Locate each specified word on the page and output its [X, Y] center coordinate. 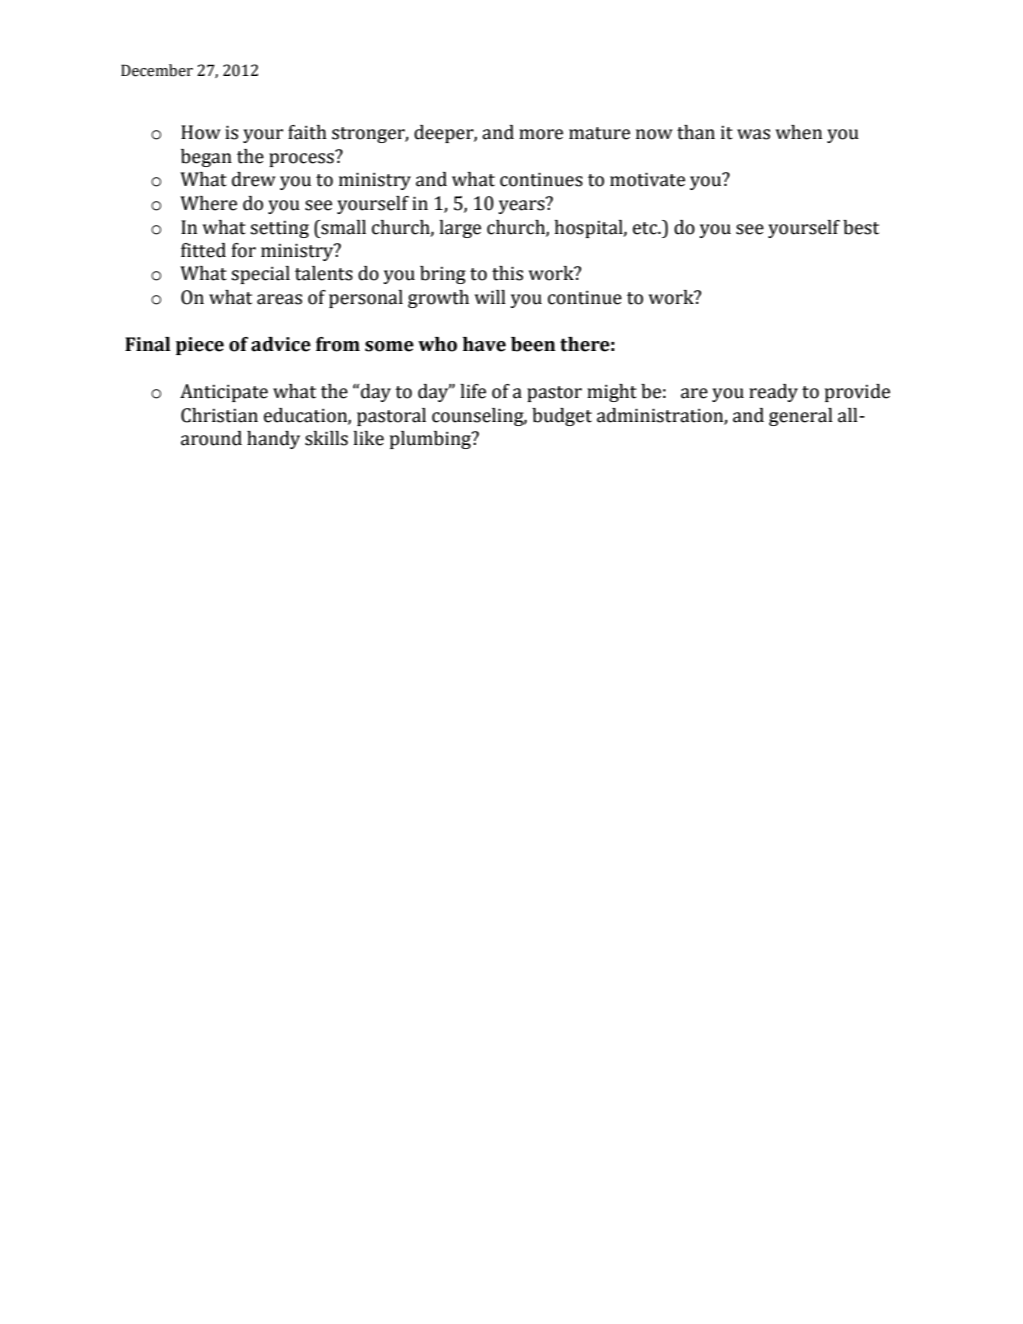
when [799, 132]
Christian [219, 415]
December [157, 70]
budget [562, 417]
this [507, 273]
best [861, 227]
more [541, 134]
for [244, 250]
